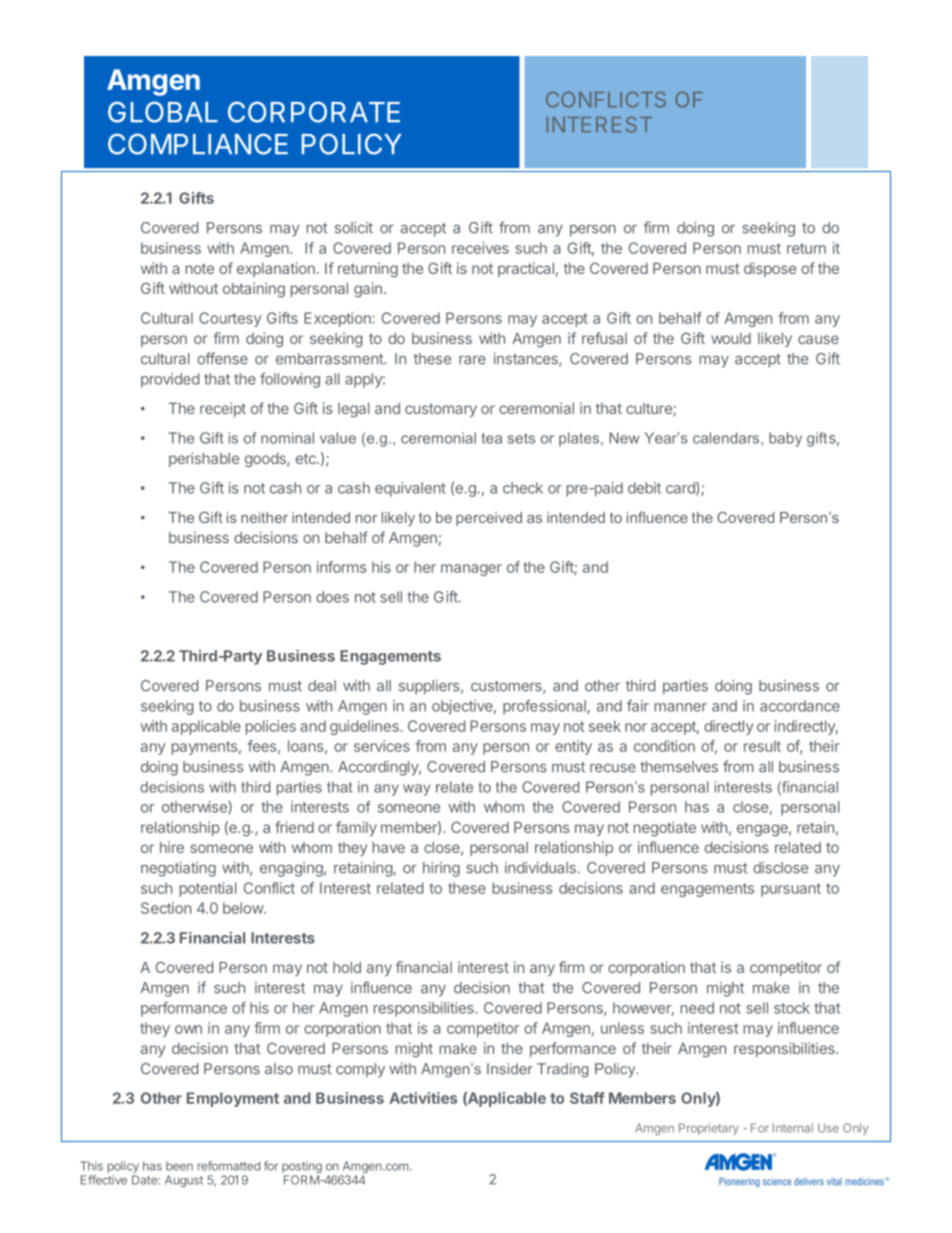 The width and height of the screenshot is (952, 1233). Describe the element at coordinates (791, 890) in the screenshot. I see `pursuant` at that location.
